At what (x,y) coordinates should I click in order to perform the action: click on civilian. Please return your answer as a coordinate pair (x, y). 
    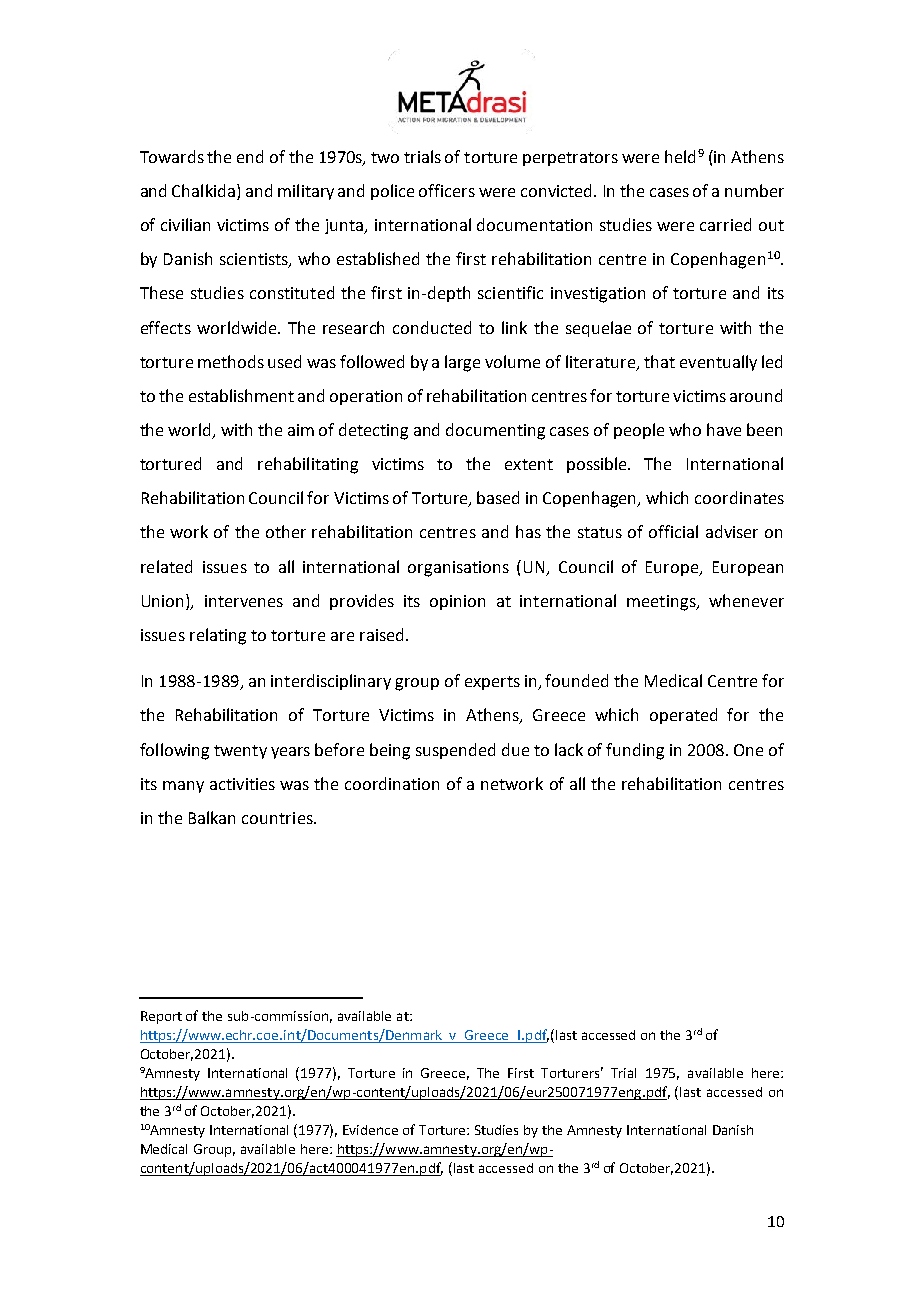
    Looking at the image, I should click on (185, 224).
